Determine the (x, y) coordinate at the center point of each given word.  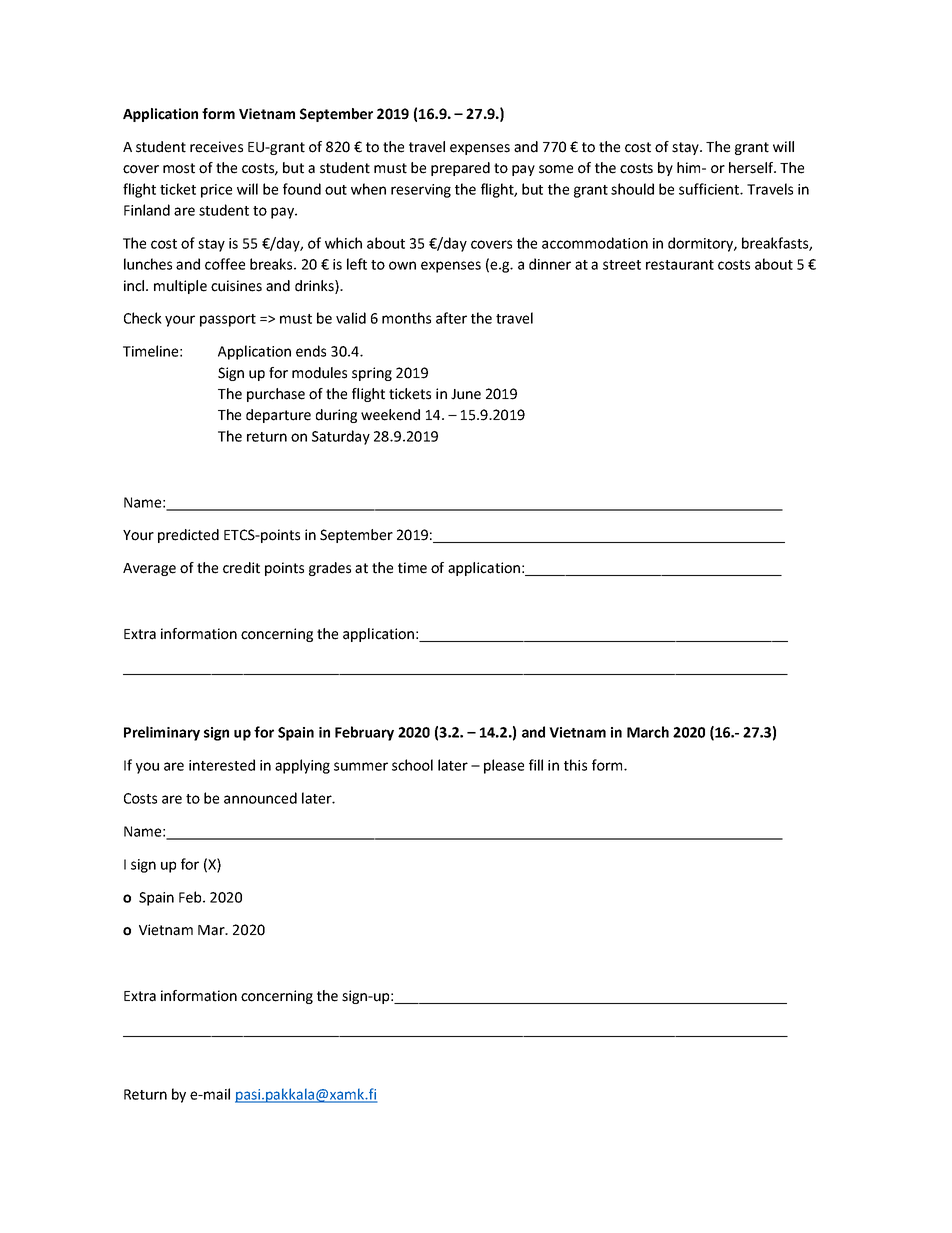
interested (222, 765)
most (179, 168)
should (632, 189)
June (466, 394)
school (412, 765)
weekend (390, 415)
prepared (460, 169)
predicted (188, 536)
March (648, 732)
